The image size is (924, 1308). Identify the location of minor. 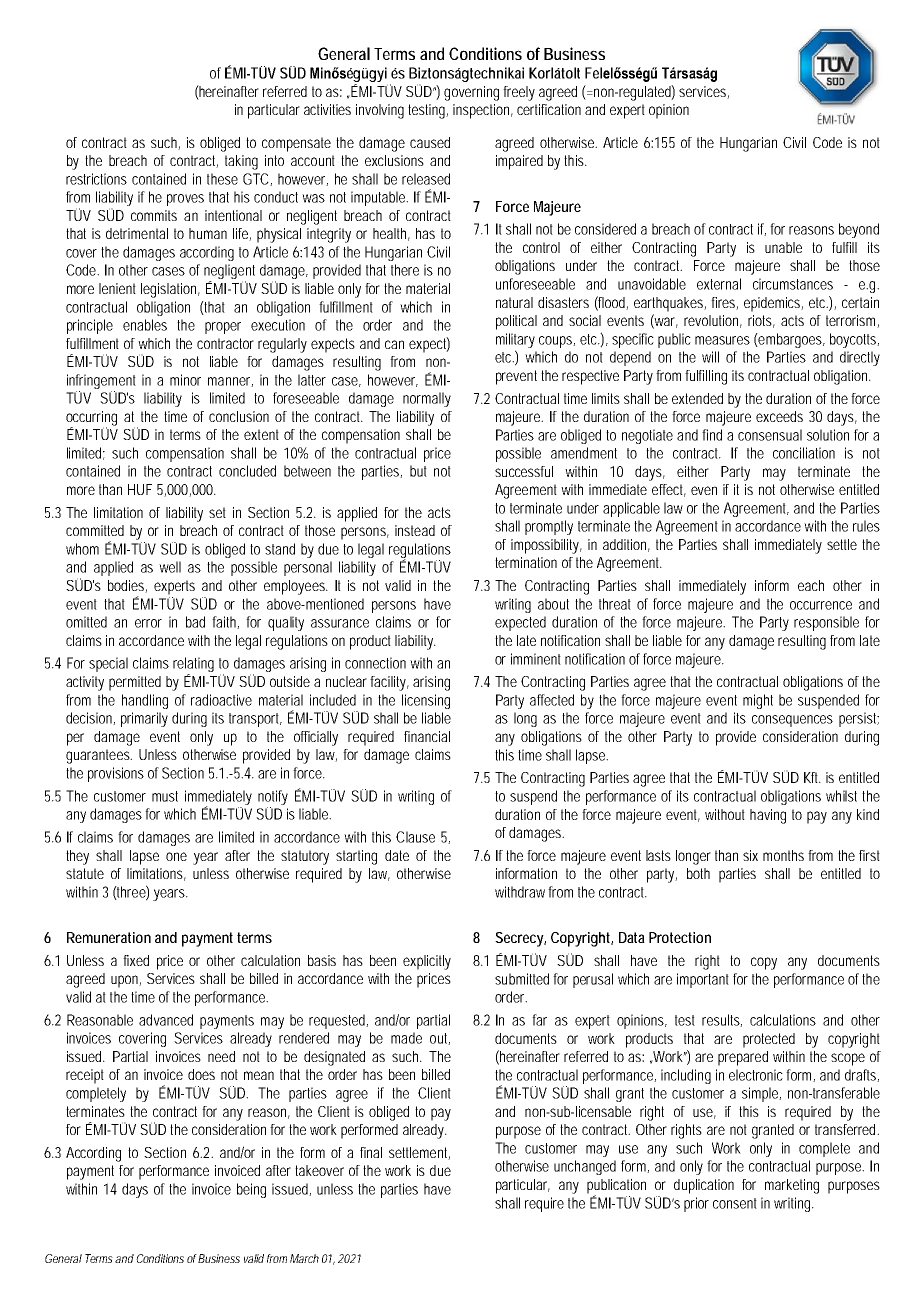
(185, 380).
